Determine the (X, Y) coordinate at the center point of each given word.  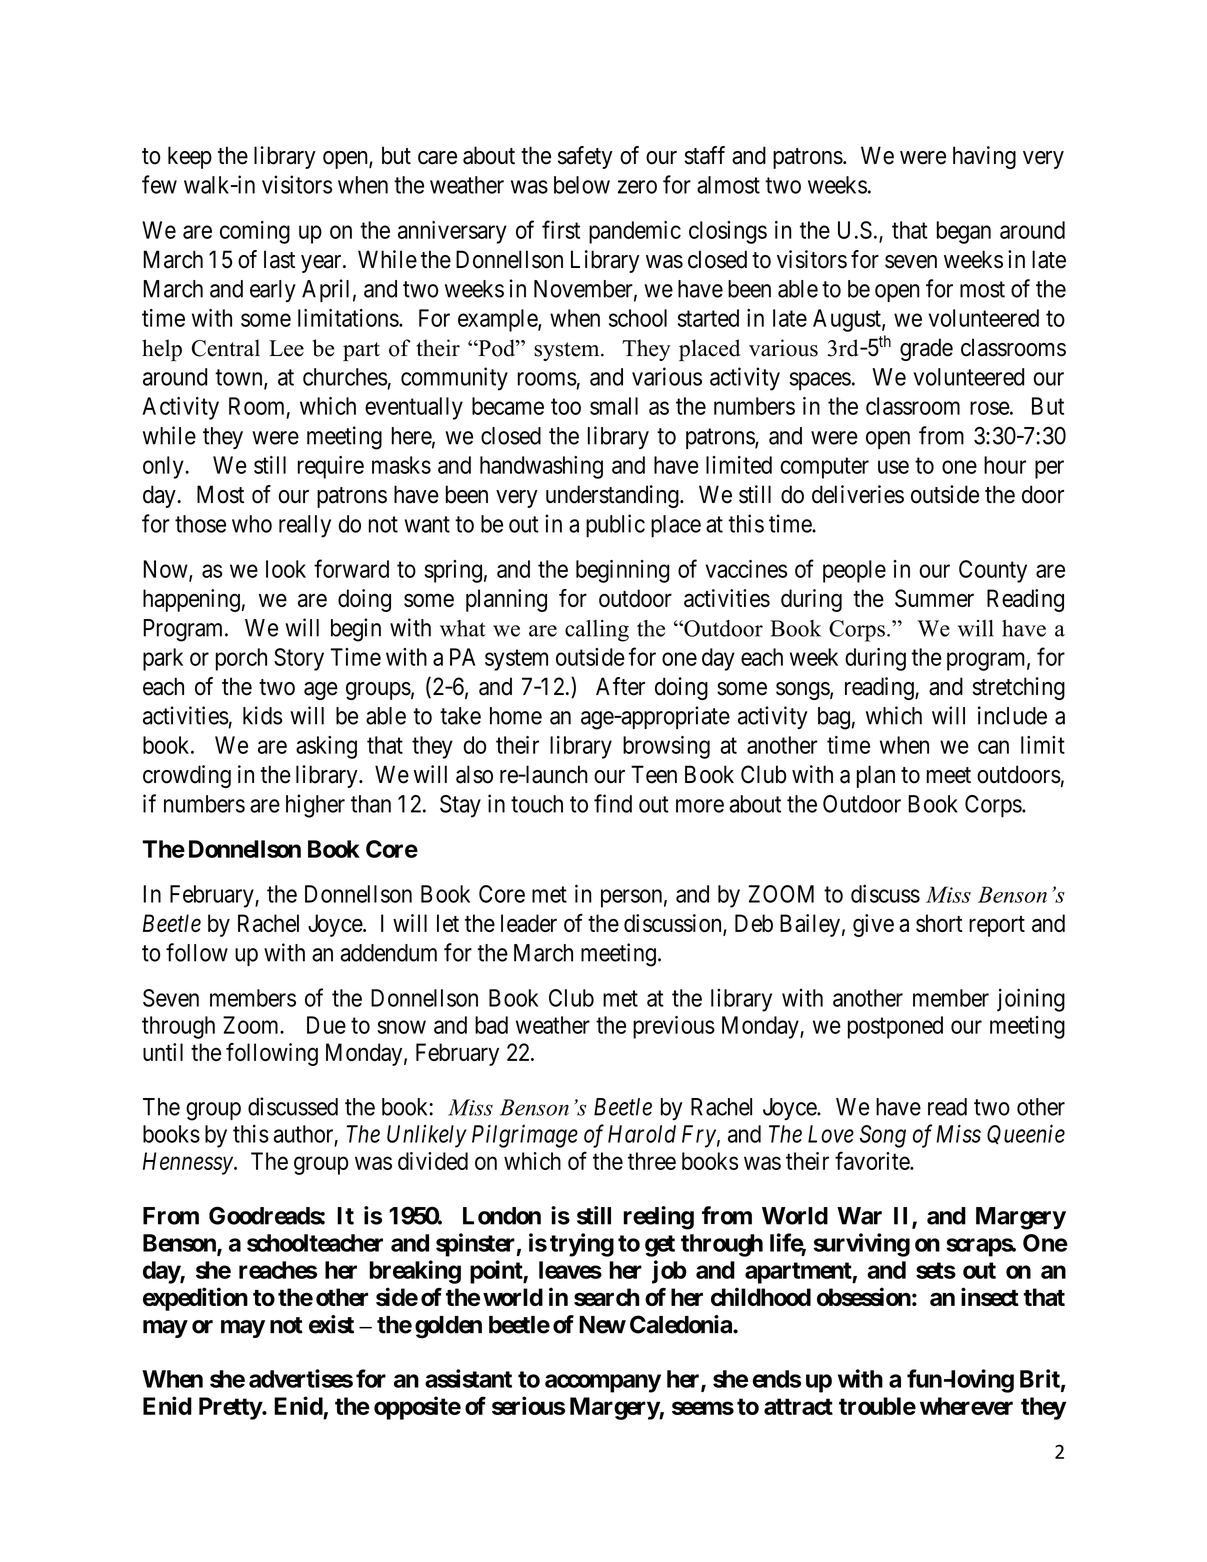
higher (315, 806)
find (613, 803)
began (964, 232)
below (582, 185)
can (993, 747)
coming (255, 232)
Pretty (231, 1408)
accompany (603, 1383)
